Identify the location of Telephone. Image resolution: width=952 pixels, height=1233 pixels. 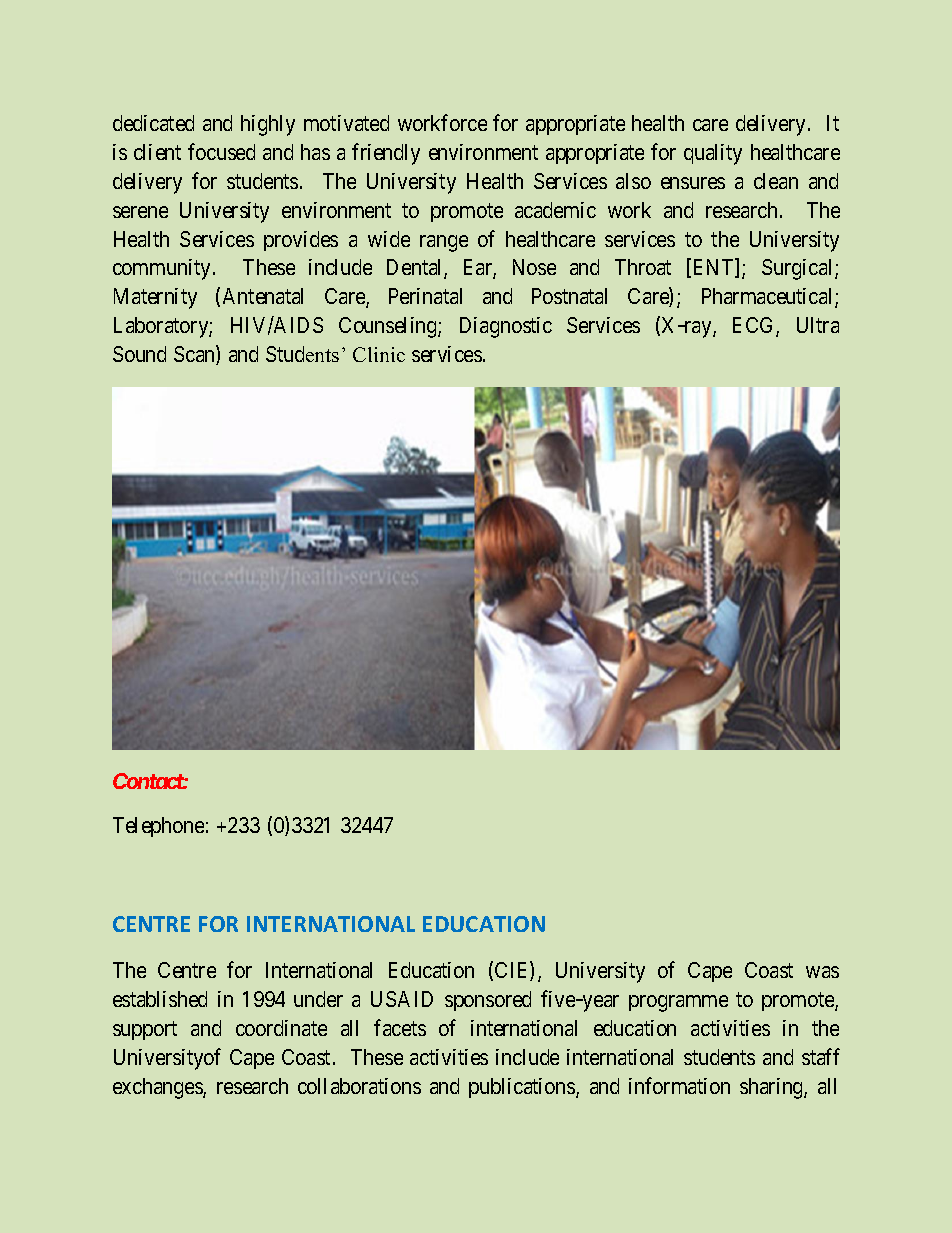
(158, 827).
